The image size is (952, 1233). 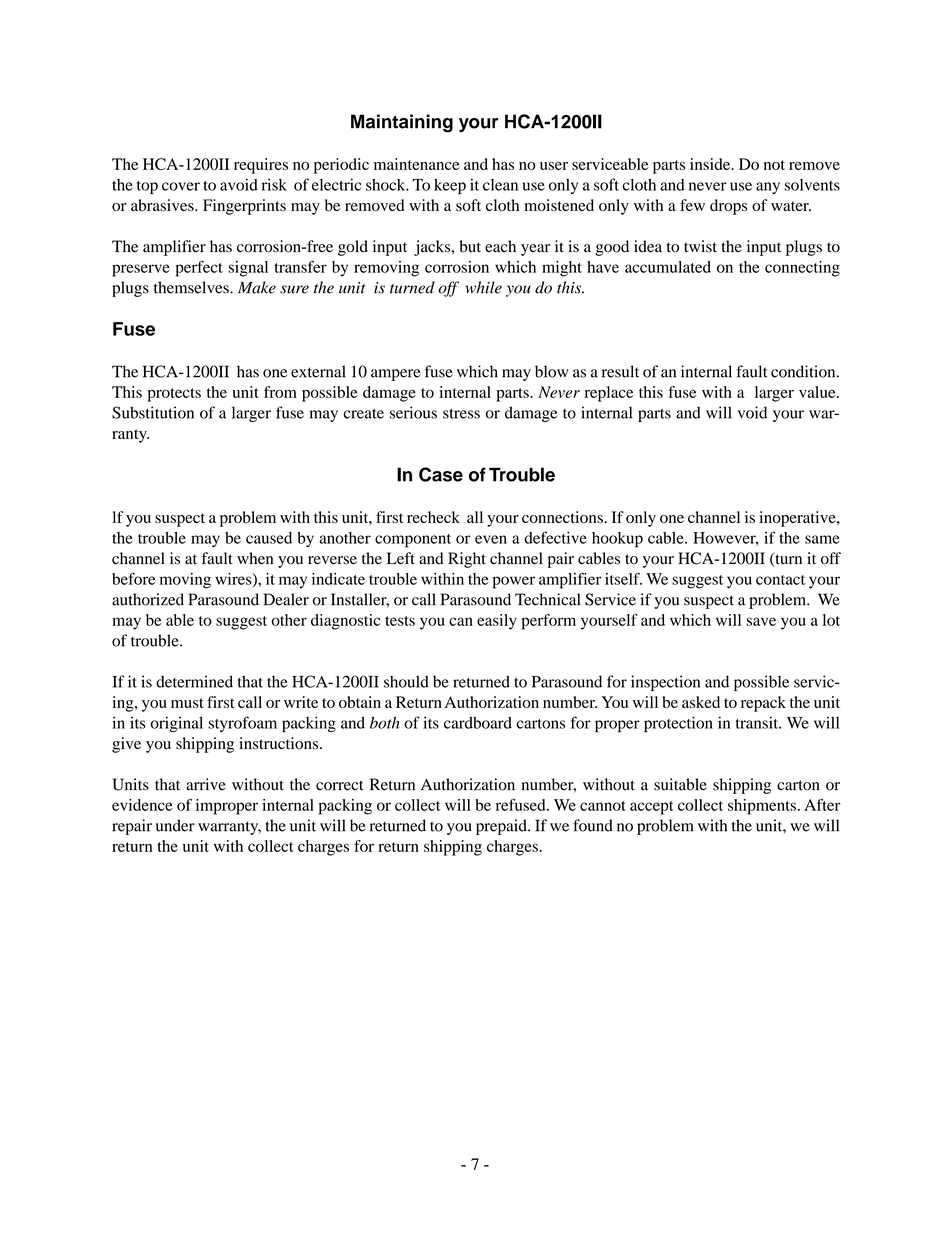 I want to click on save, so click(x=761, y=621).
